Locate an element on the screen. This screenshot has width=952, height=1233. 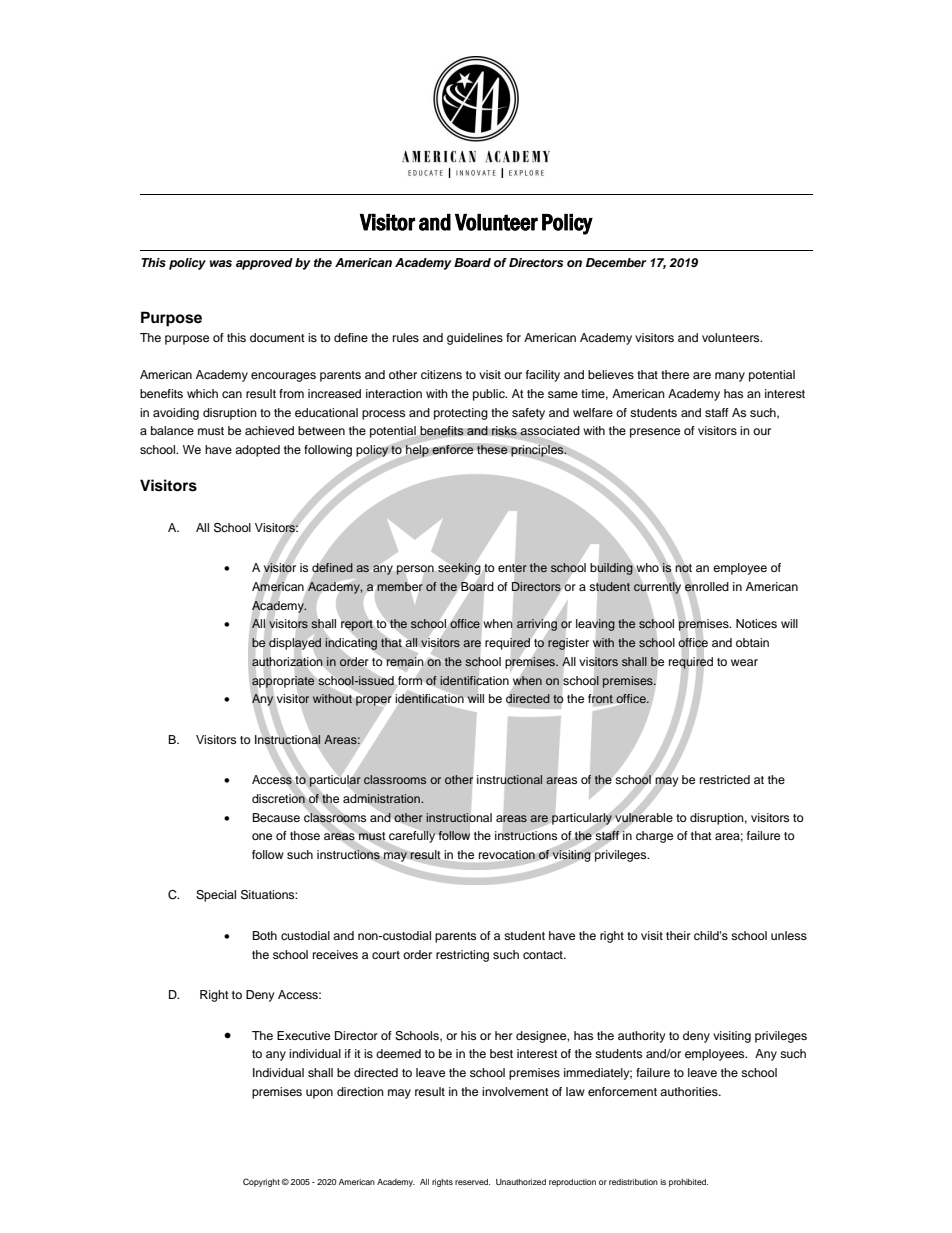
upon is located at coordinates (319, 1094).
